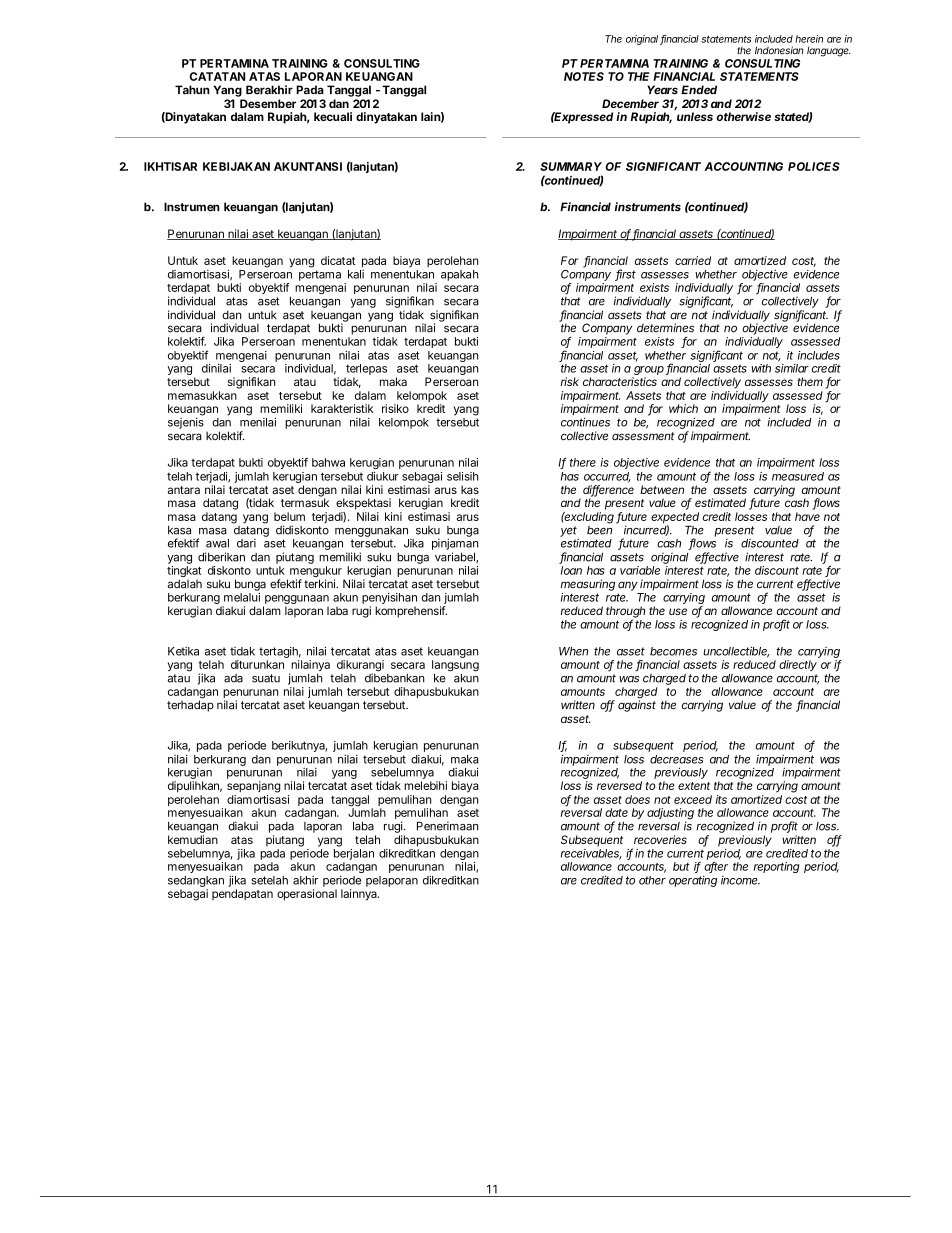 Image resolution: width=952 pixels, height=1233 pixels. Describe the element at coordinates (583, 462) in the screenshot. I see `there` at that location.
